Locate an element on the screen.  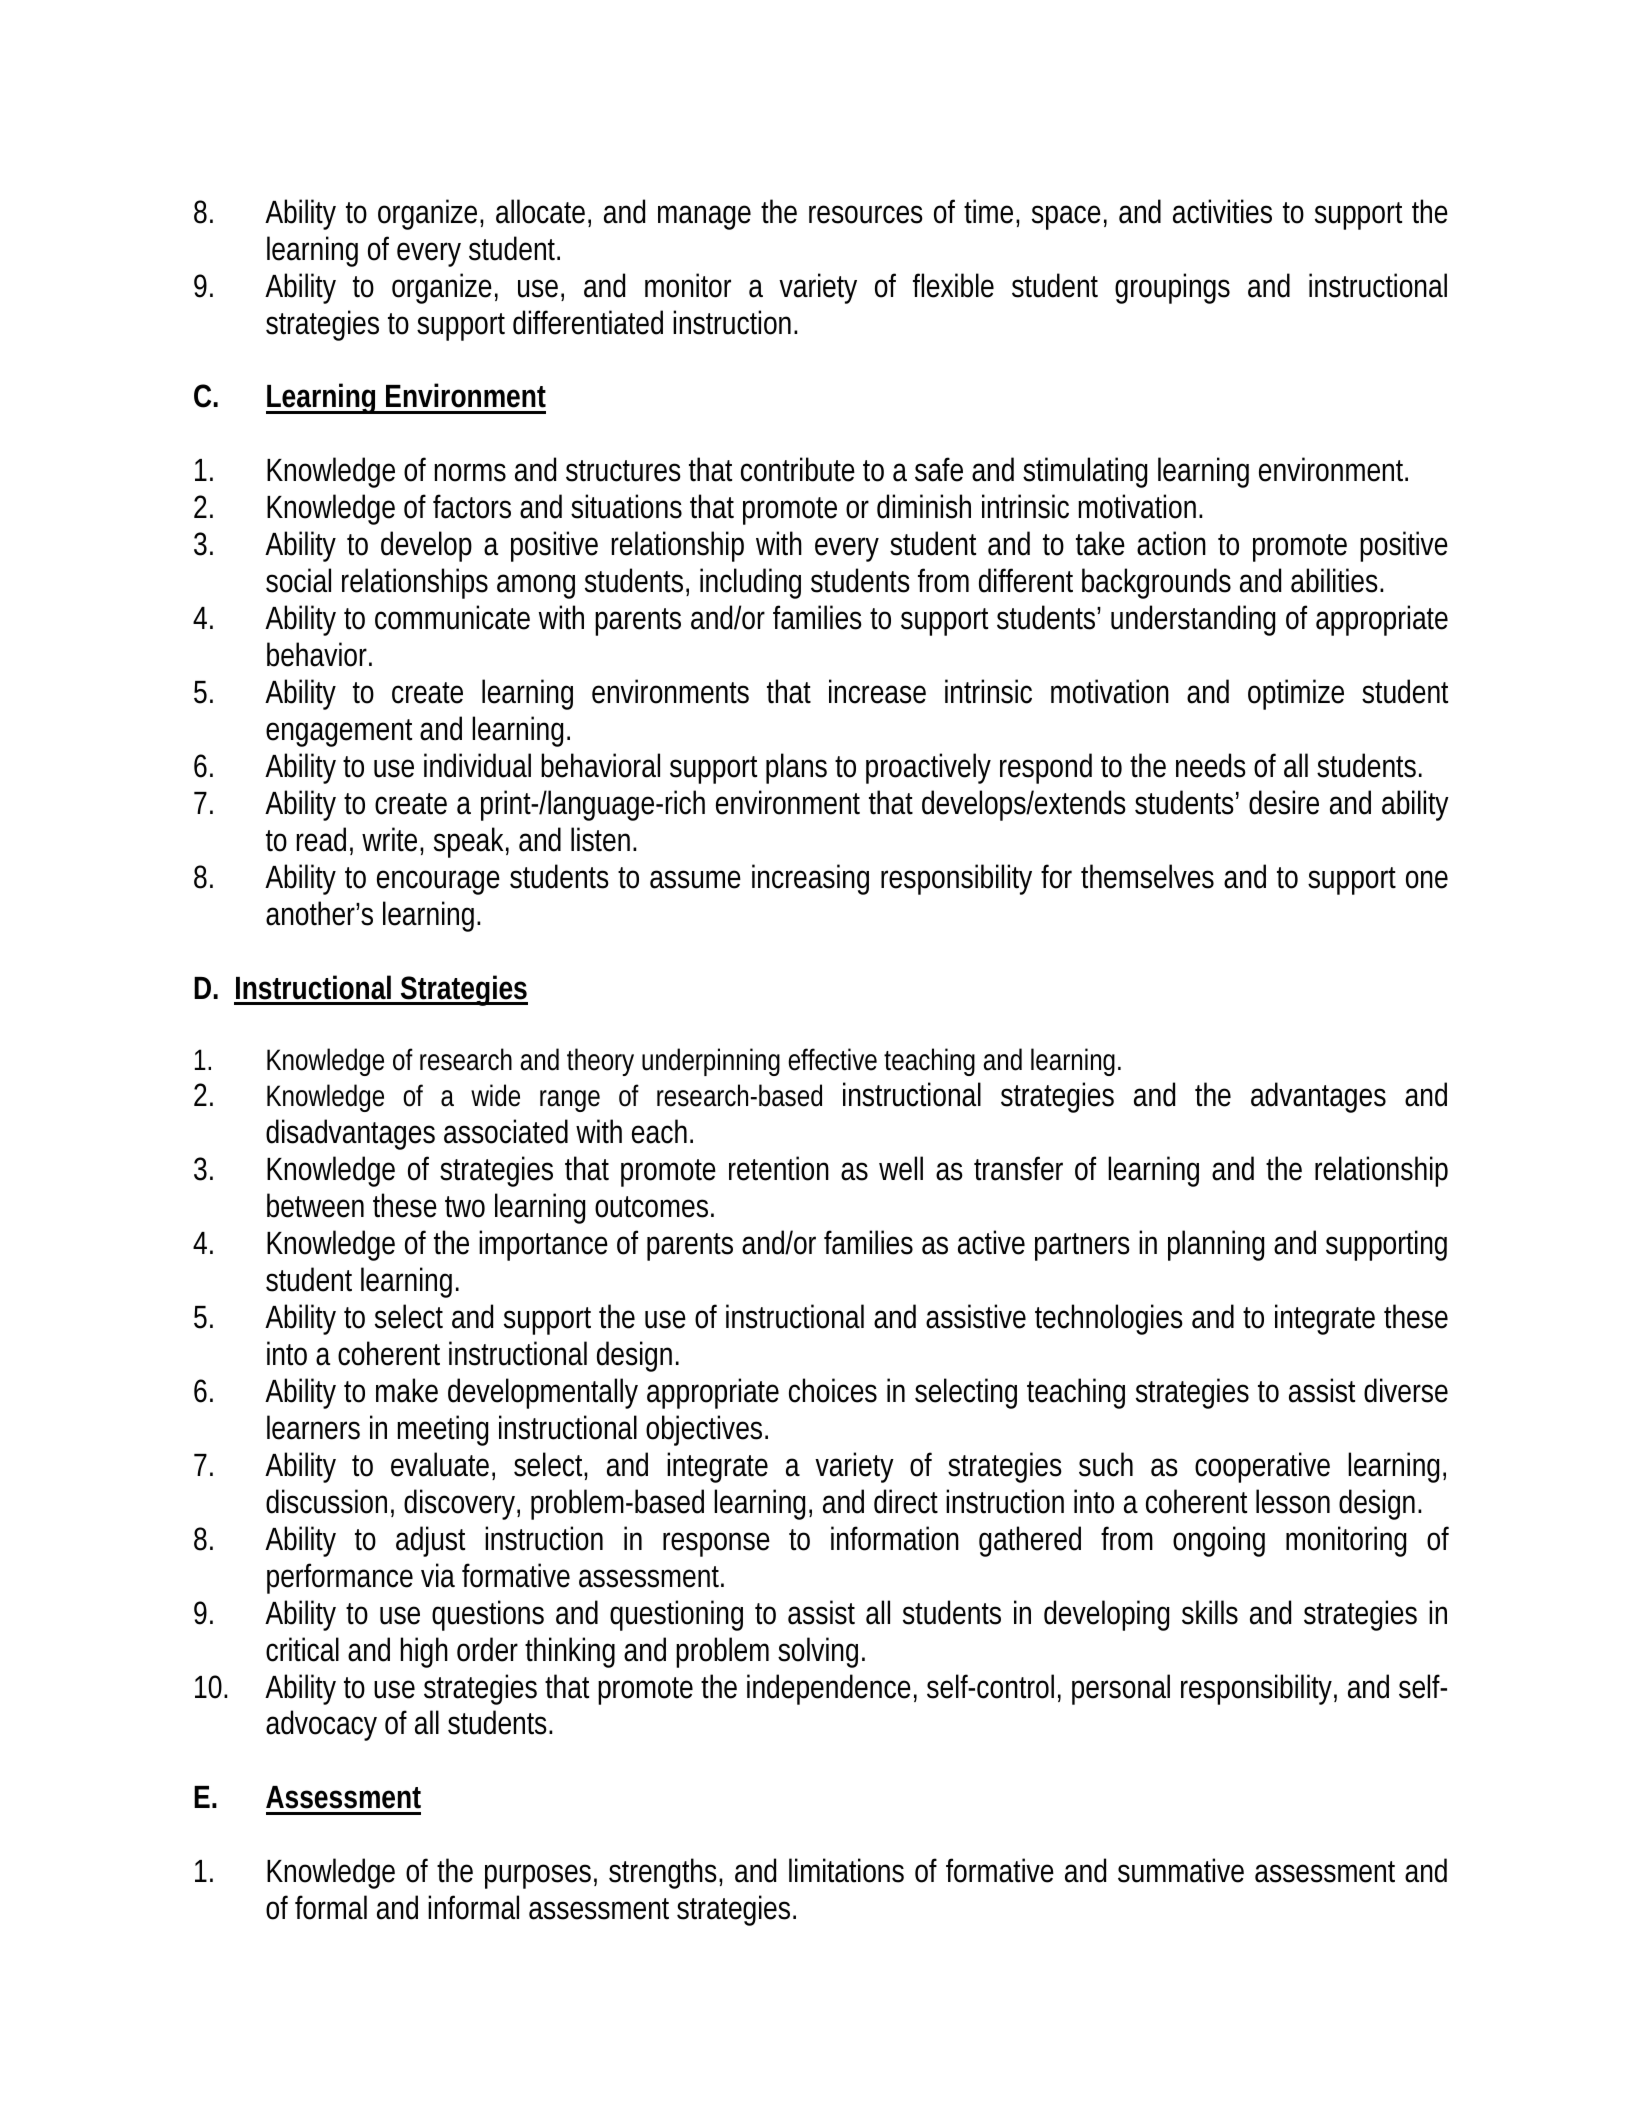
high is located at coordinates (424, 1652).
